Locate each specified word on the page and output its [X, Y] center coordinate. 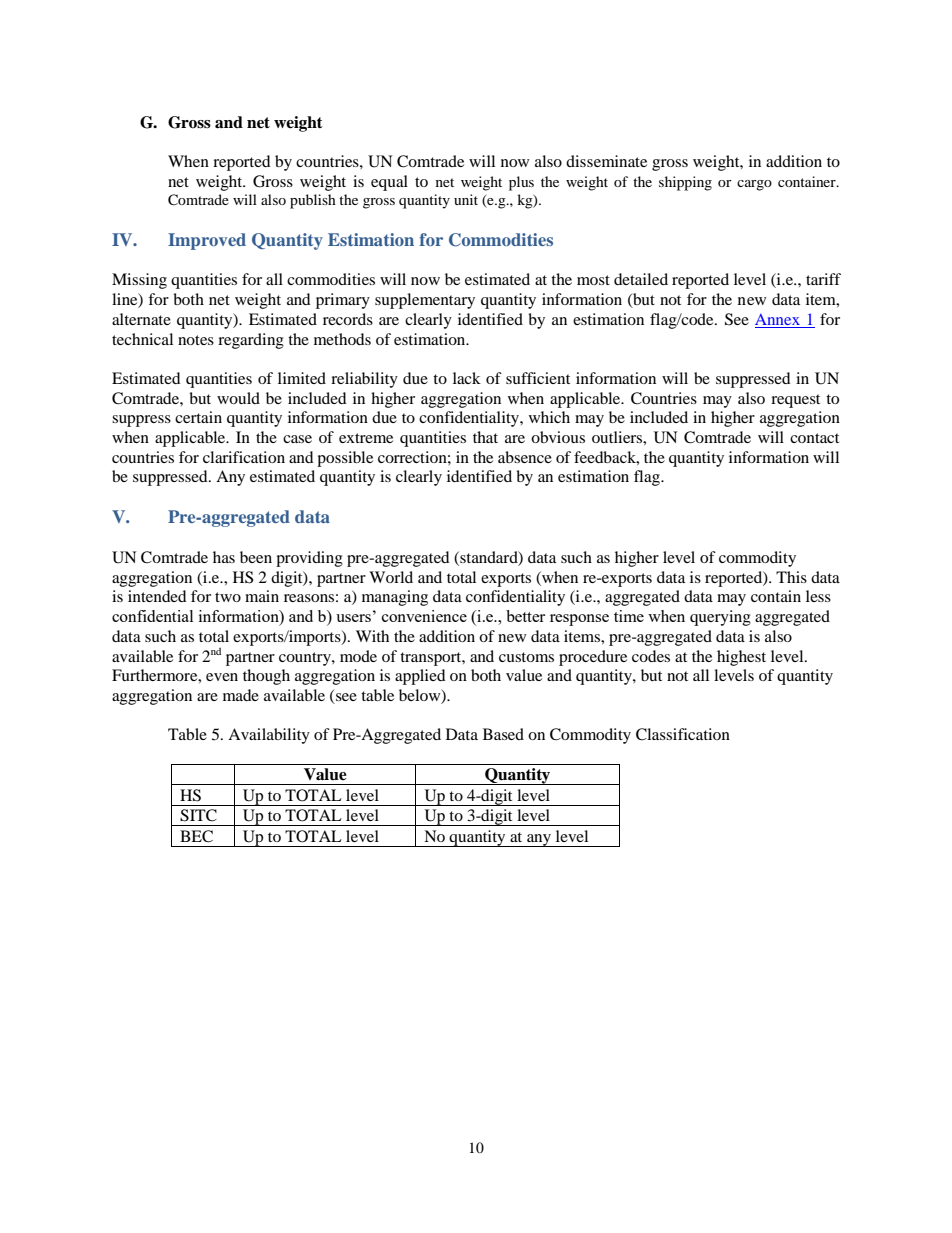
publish [313, 201]
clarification [244, 457]
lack [467, 378]
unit [466, 199]
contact [814, 438]
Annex [778, 321]
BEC [196, 836]
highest [741, 658]
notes [196, 340]
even [222, 677]
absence [525, 457]
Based [503, 734]
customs [526, 657]
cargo [754, 185]
